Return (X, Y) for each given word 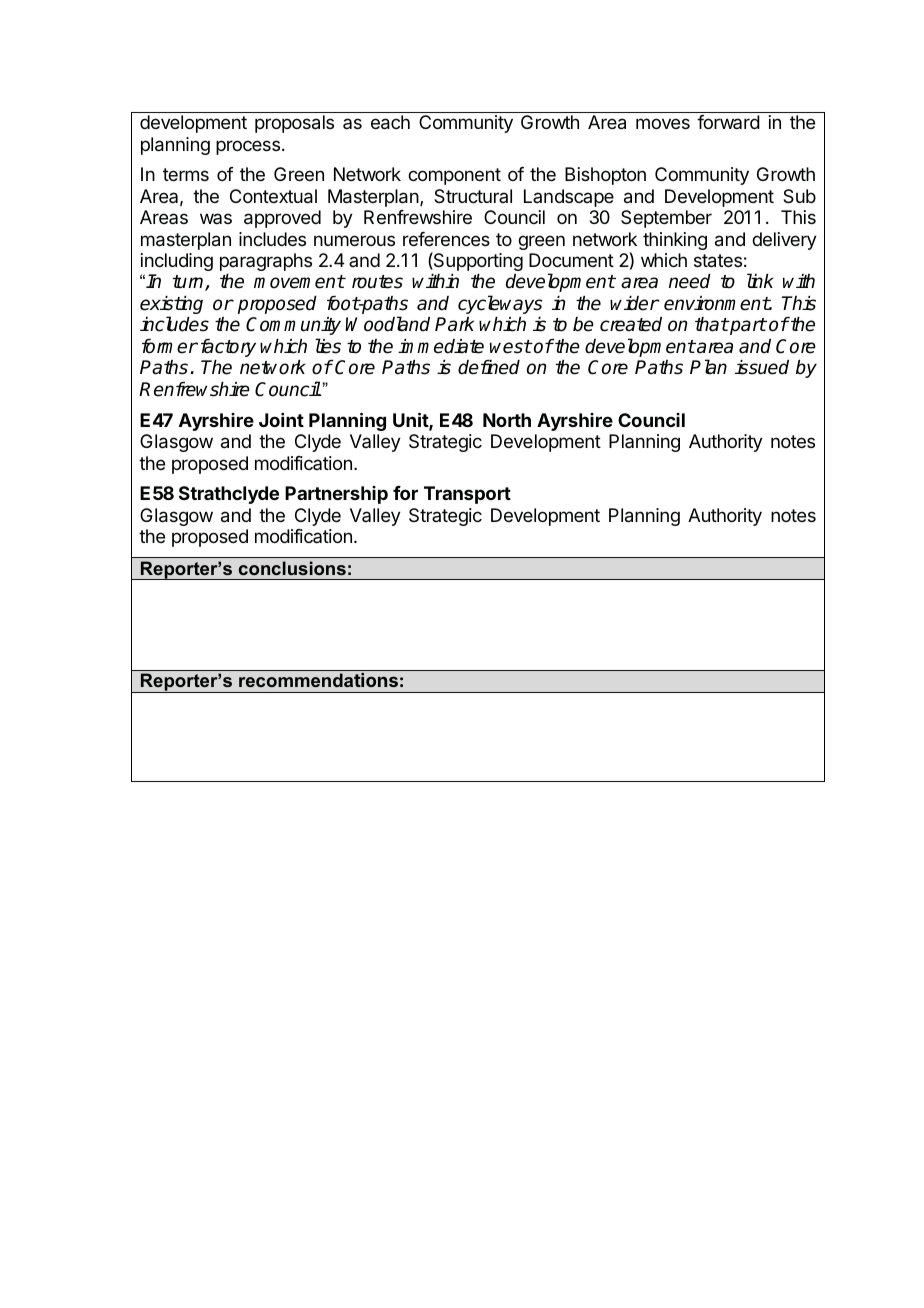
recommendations (318, 680)
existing (171, 306)
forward (728, 122)
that (712, 324)
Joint (281, 420)
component (454, 176)
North (507, 420)
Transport (467, 495)
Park (454, 324)
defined (489, 367)
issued (762, 367)
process (248, 147)
